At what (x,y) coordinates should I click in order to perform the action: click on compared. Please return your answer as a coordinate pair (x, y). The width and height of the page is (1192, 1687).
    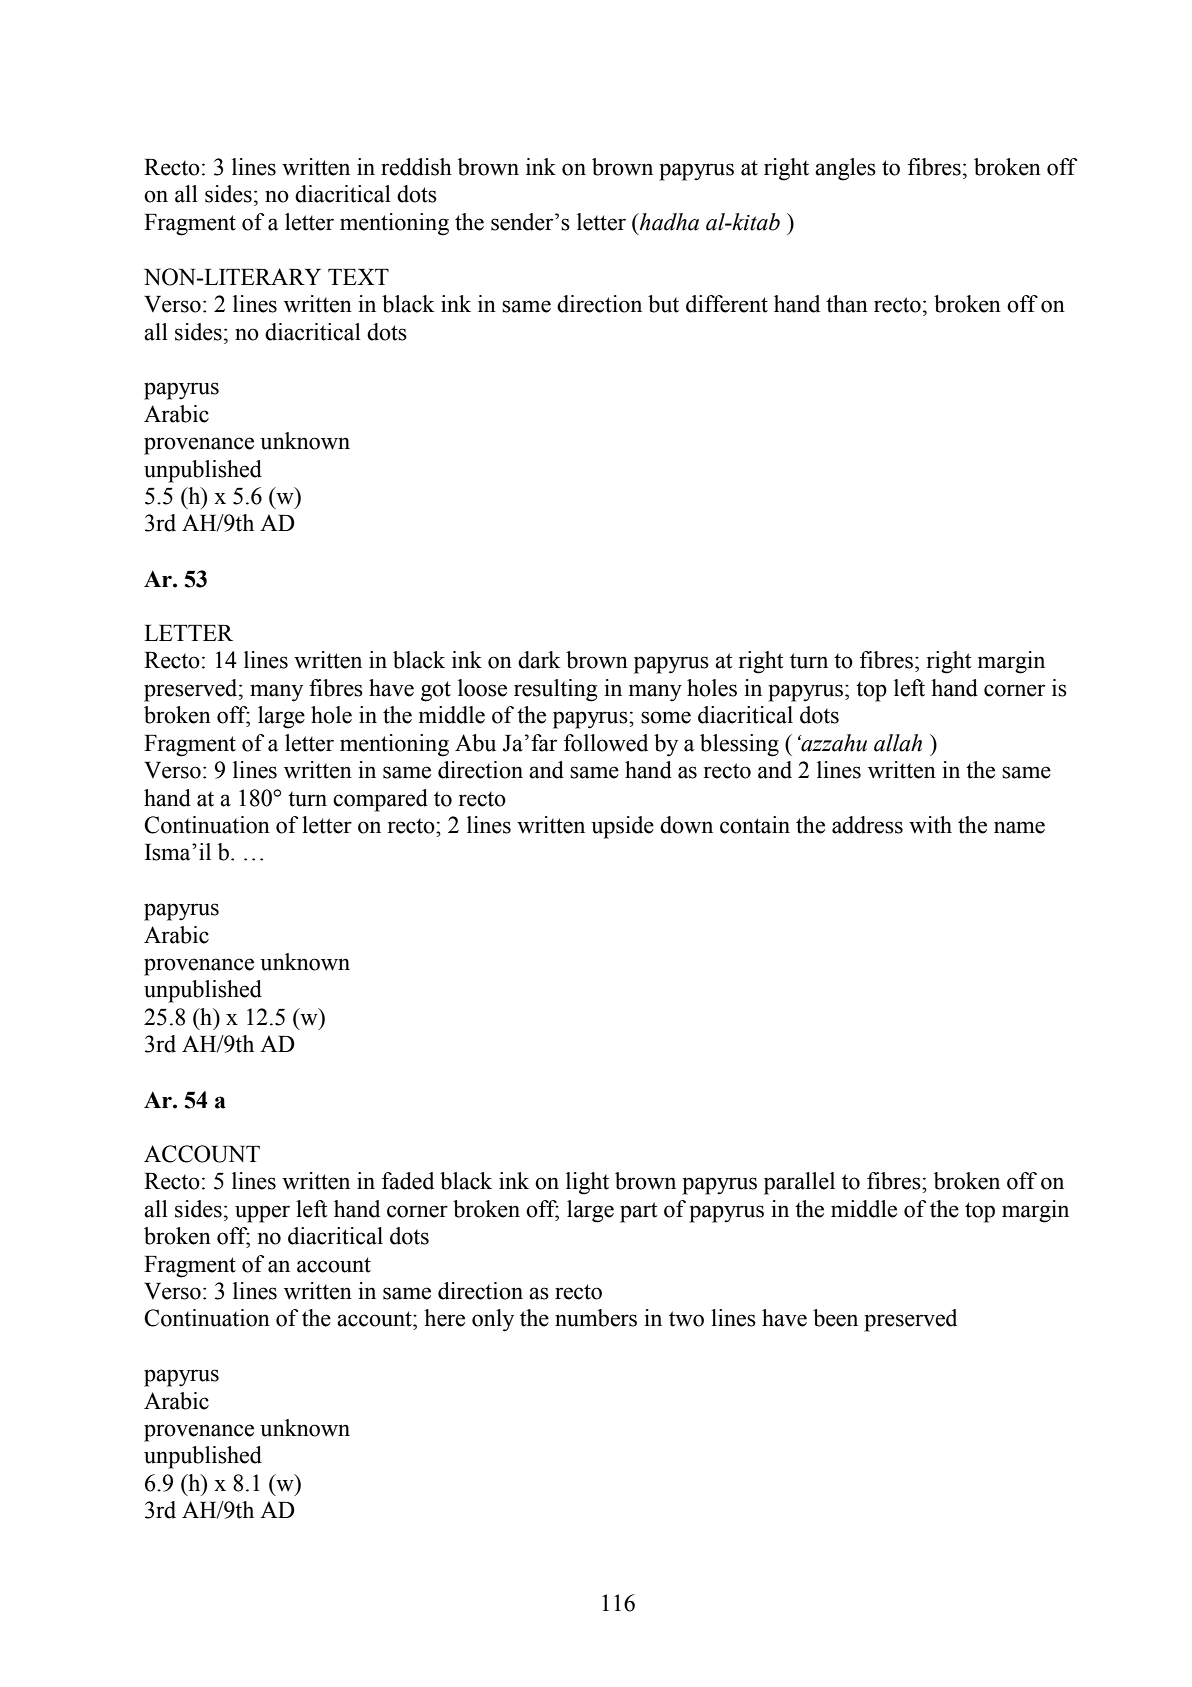
    Looking at the image, I should click on (380, 800).
